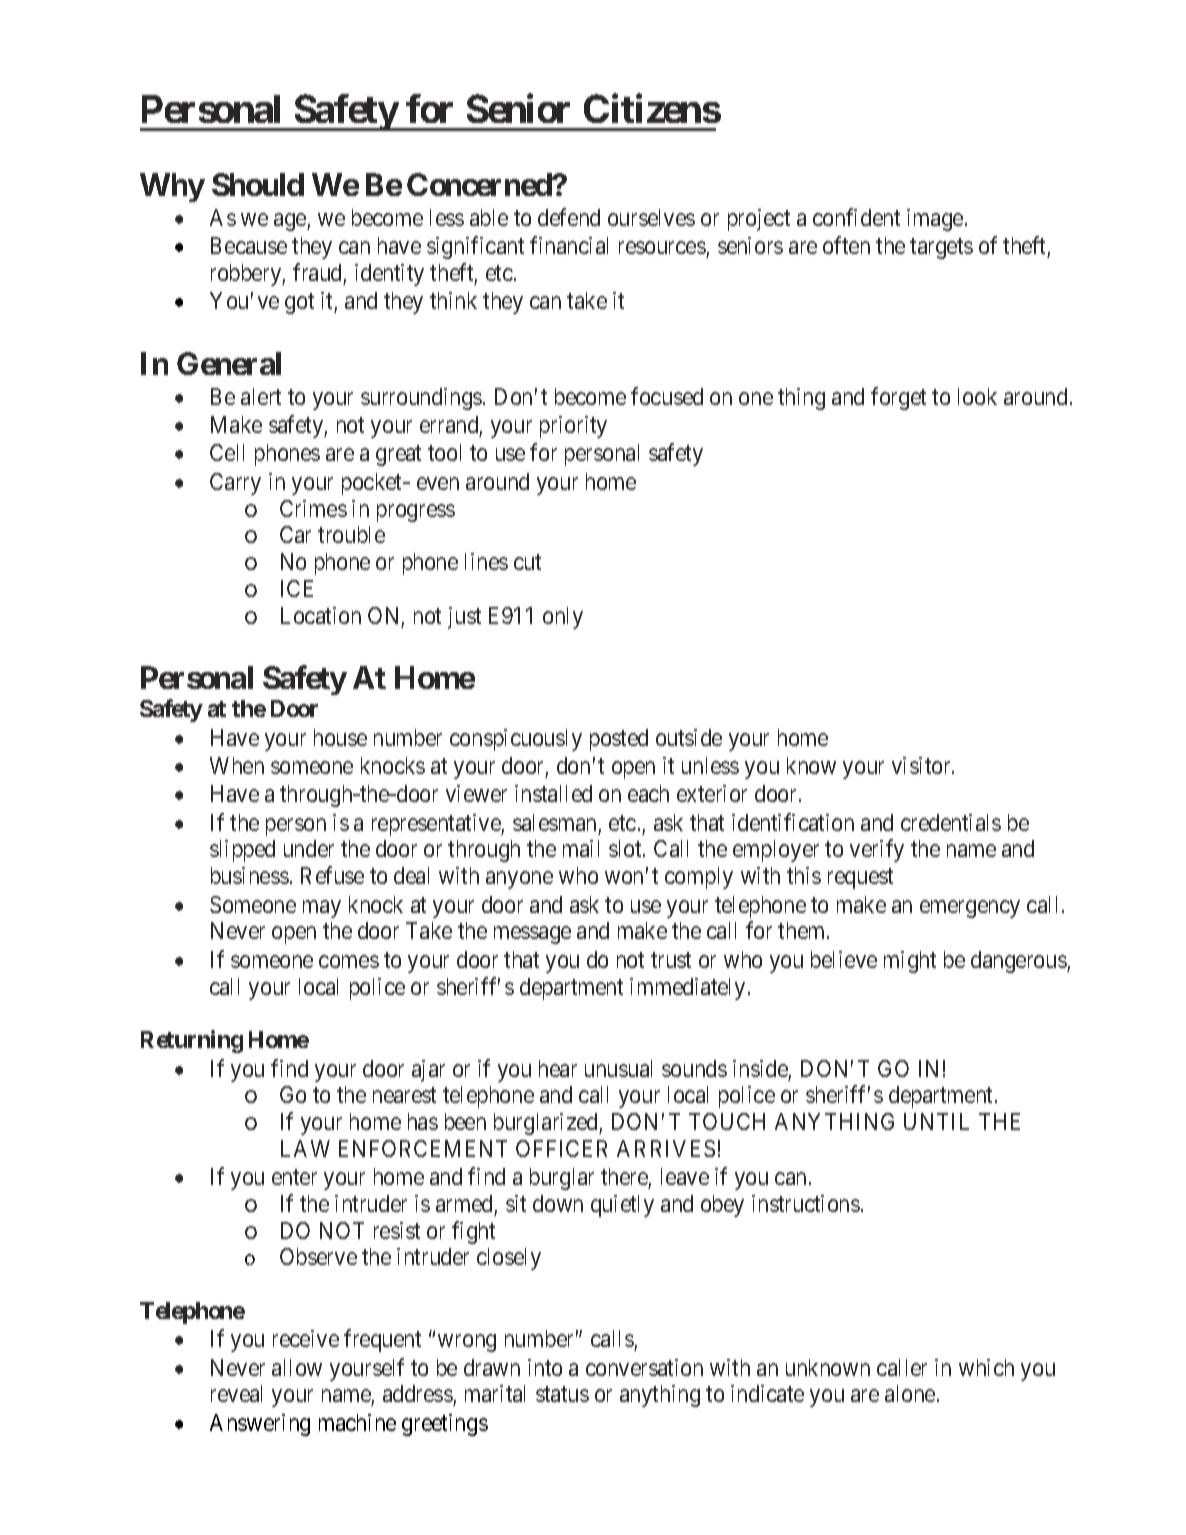 Image resolution: width=1186 pixels, height=1535 pixels. I want to click on defend, so click(569, 217).
